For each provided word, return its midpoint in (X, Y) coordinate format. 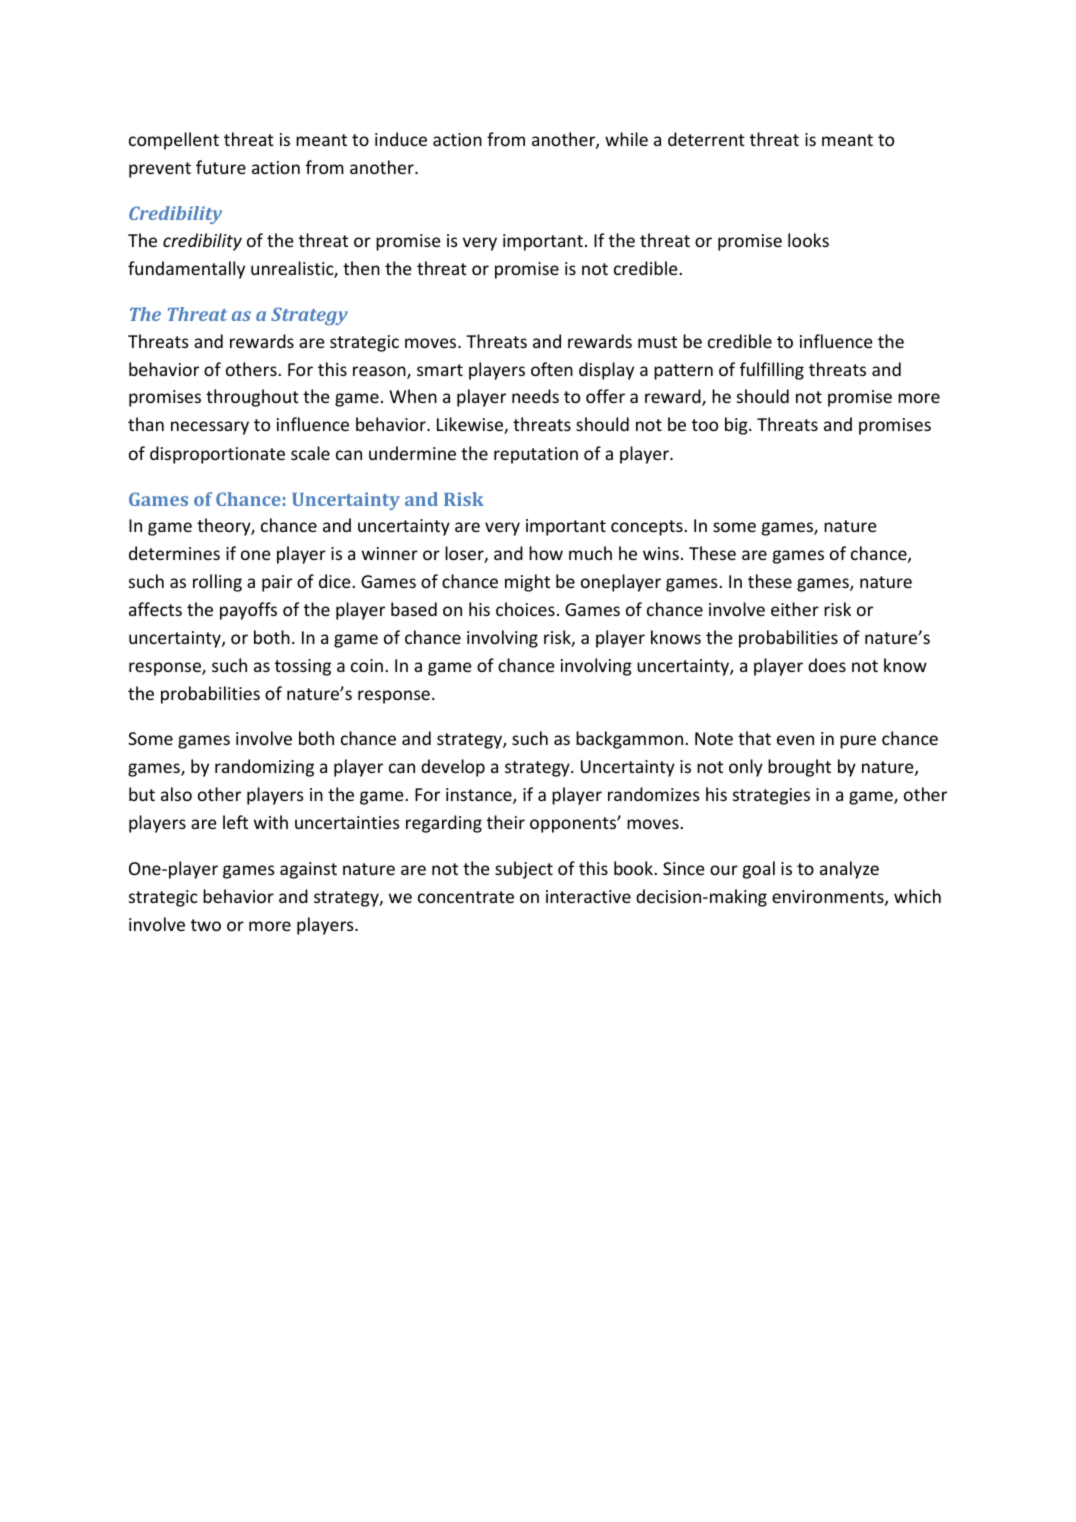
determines (174, 553)
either (795, 609)
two (206, 925)
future (221, 167)
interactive (588, 896)
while (626, 139)
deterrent (706, 139)
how (546, 553)
